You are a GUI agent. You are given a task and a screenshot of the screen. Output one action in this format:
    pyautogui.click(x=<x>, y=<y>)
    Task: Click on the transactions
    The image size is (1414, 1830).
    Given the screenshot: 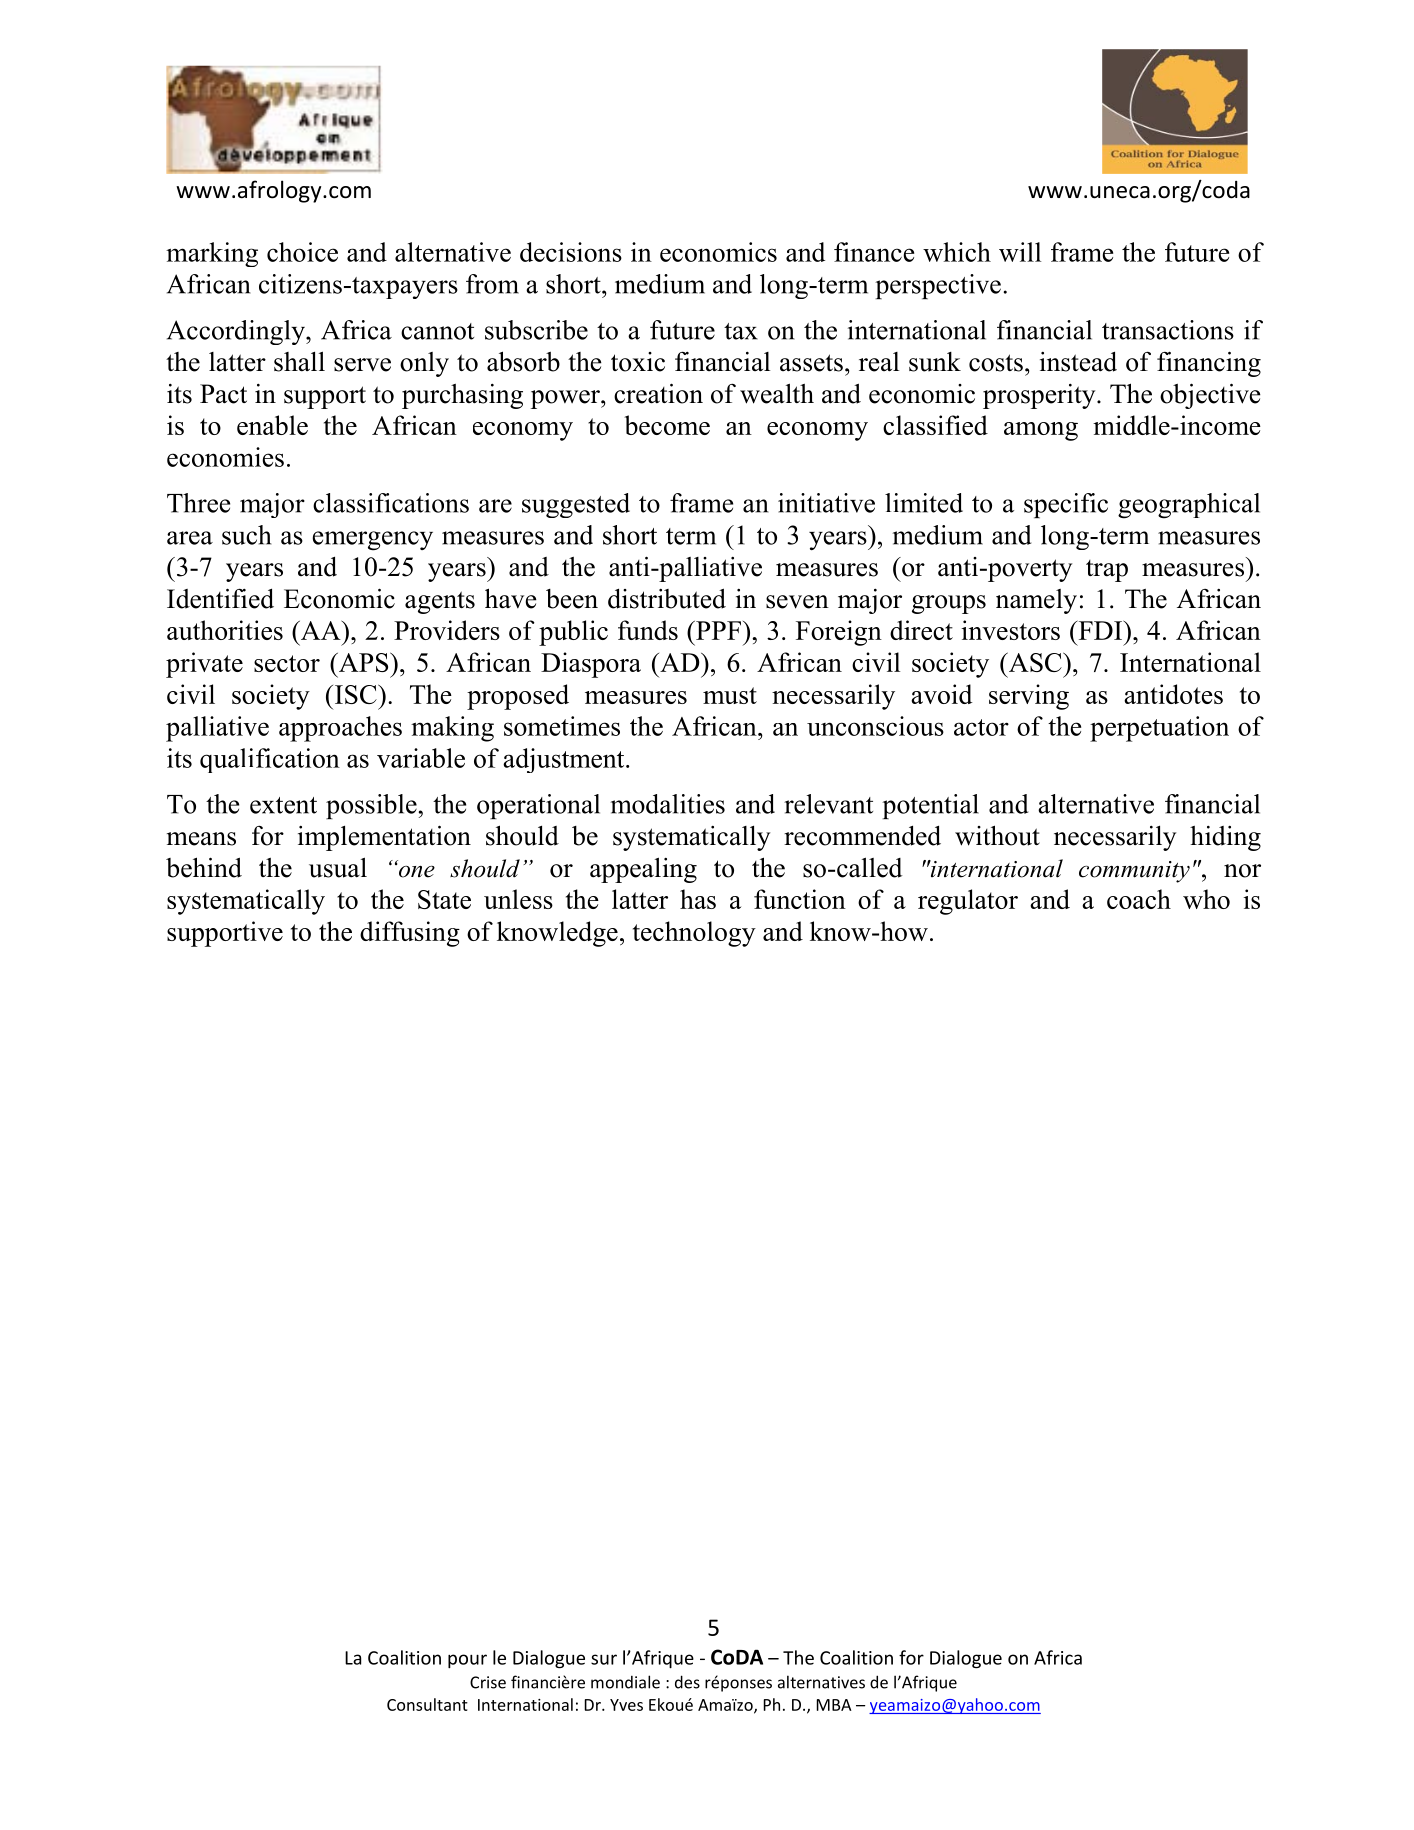 What is the action you would take?
    pyautogui.click(x=1168, y=330)
